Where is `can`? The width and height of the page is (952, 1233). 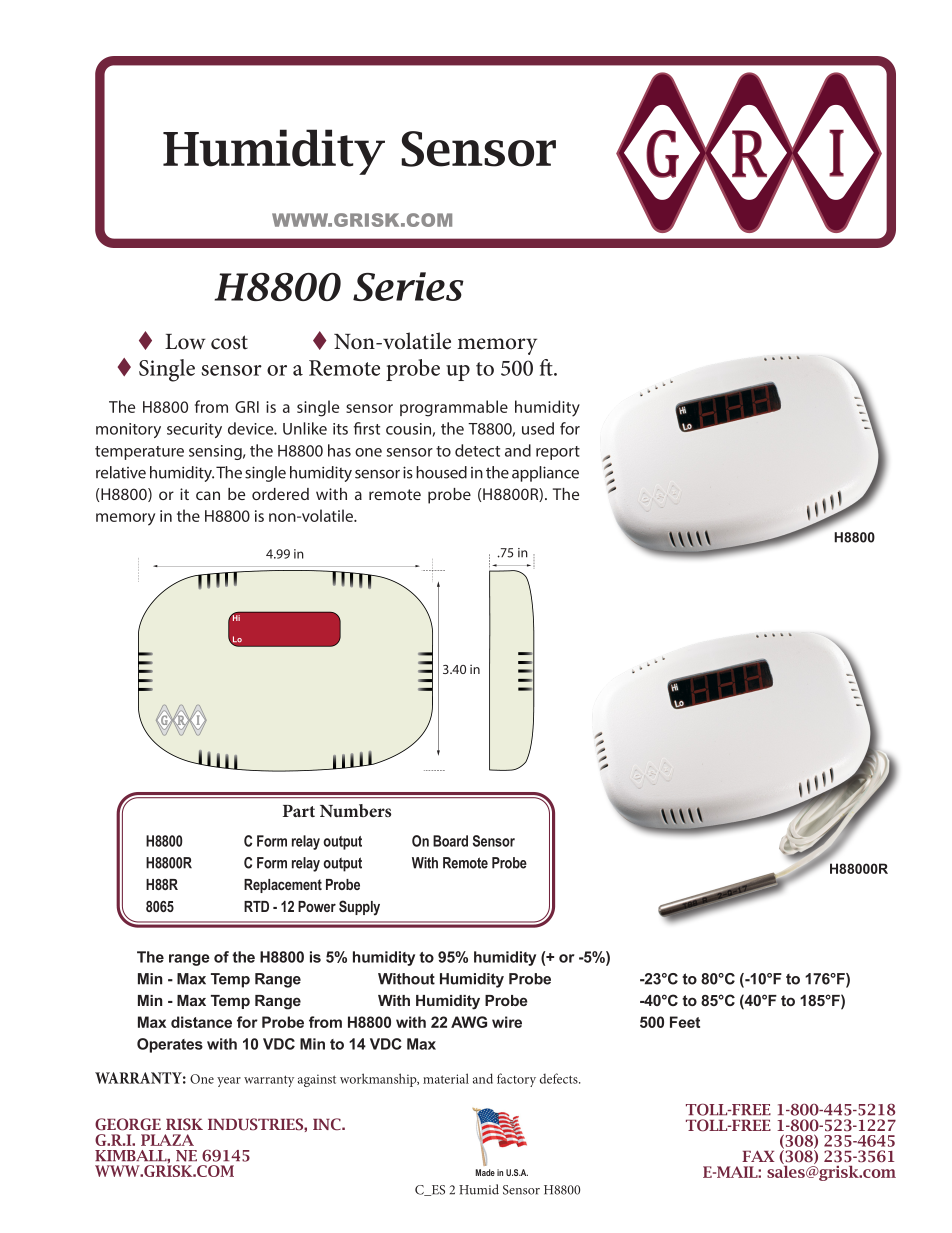
can is located at coordinates (208, 495).
